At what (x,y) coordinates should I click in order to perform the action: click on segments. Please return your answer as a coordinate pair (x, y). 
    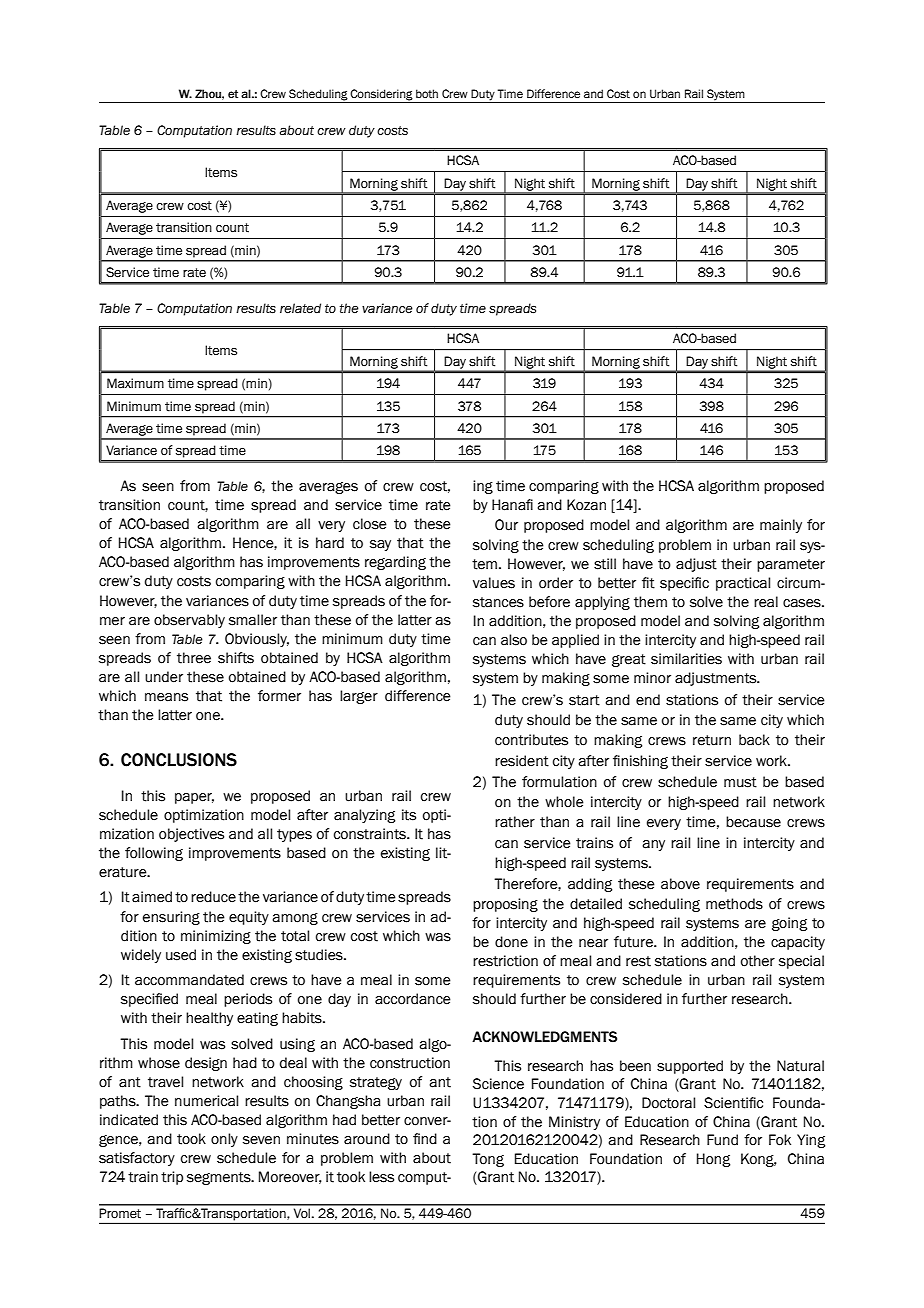
    Looking at the image, I should click on (220, 1178).
